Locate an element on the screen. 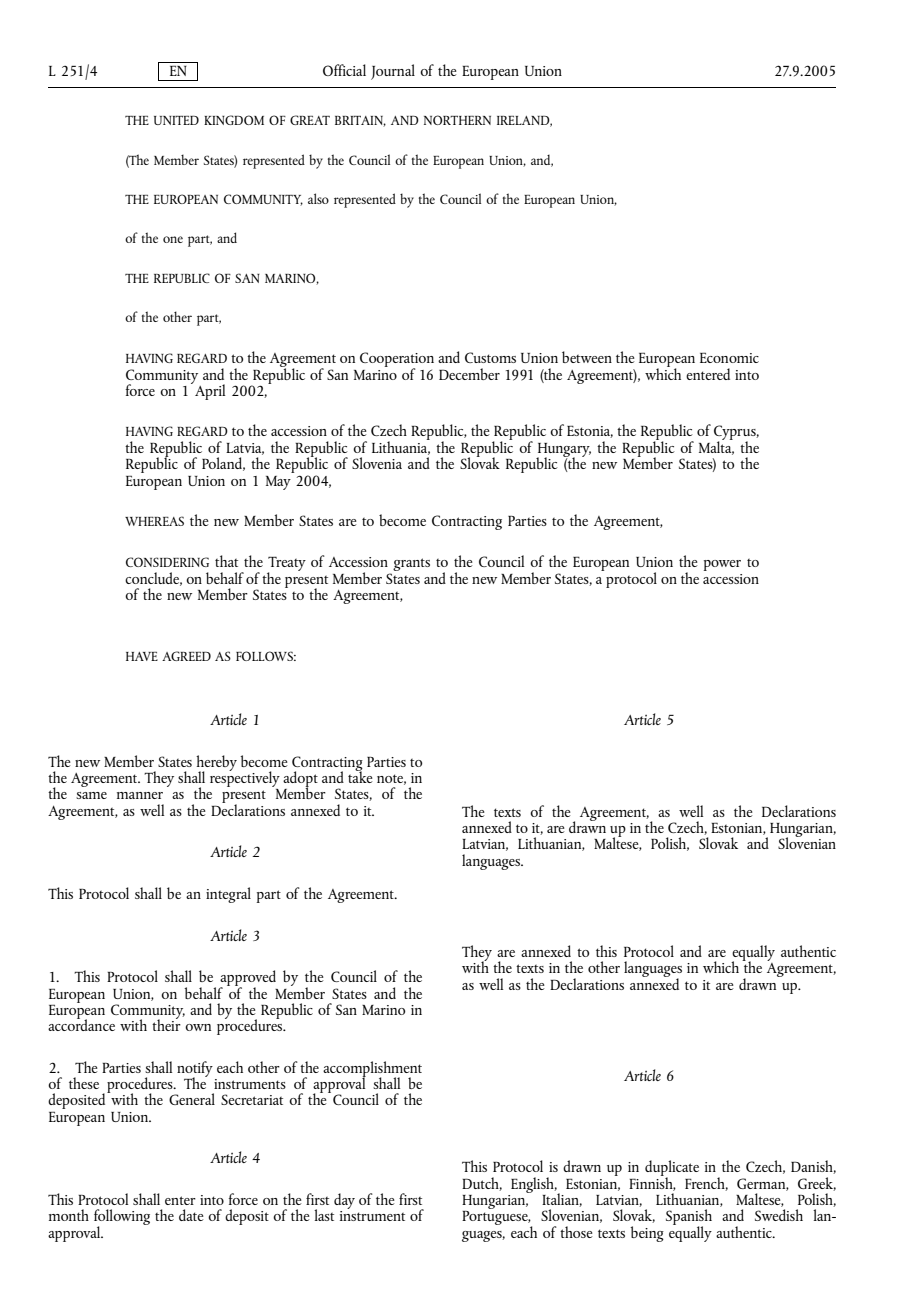 Image resolution: width=924 pixels, height=1308 pixels. UNITED is located at coordinates (176, 120).
